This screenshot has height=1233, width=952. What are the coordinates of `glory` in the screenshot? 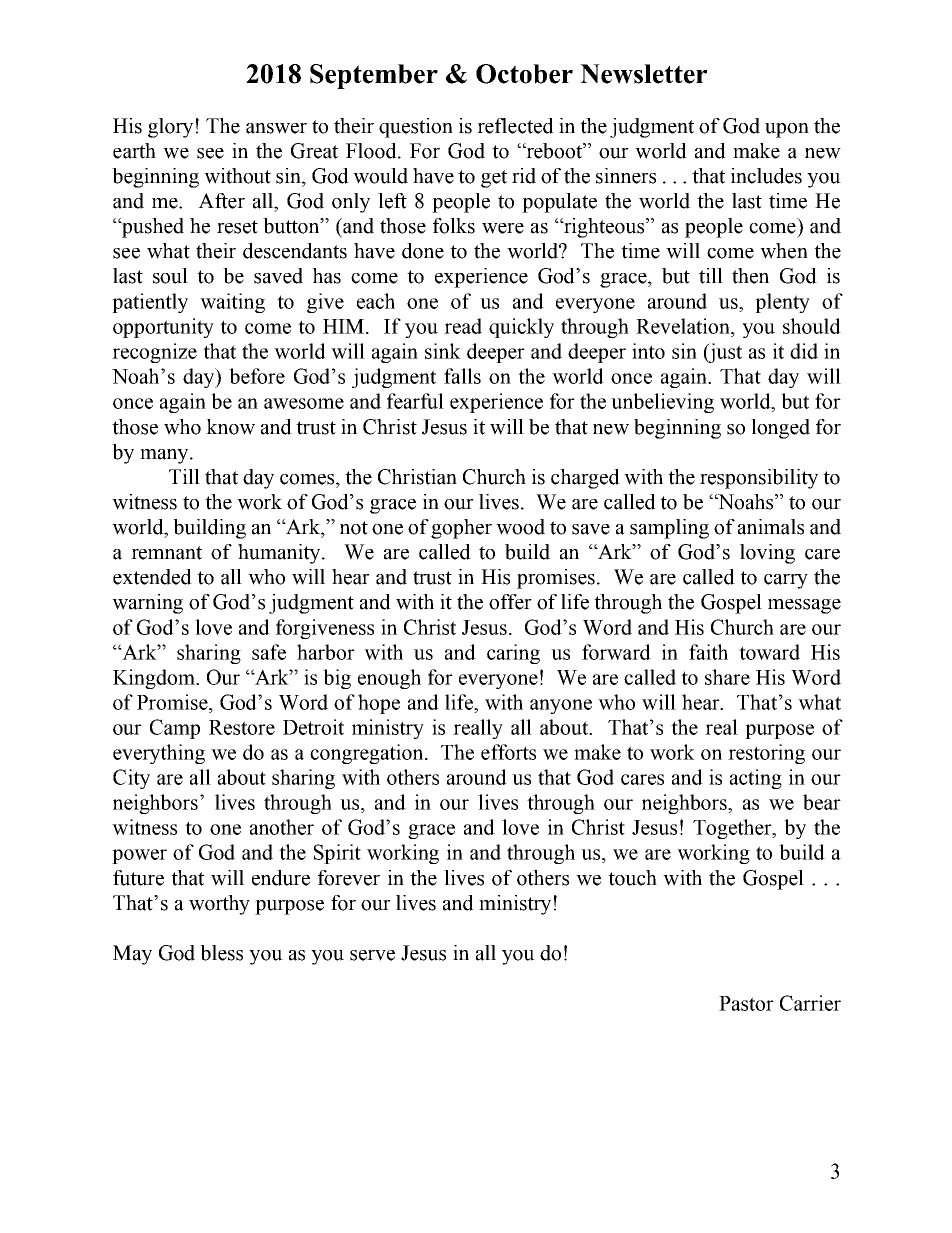 It's located at (170, 128).
